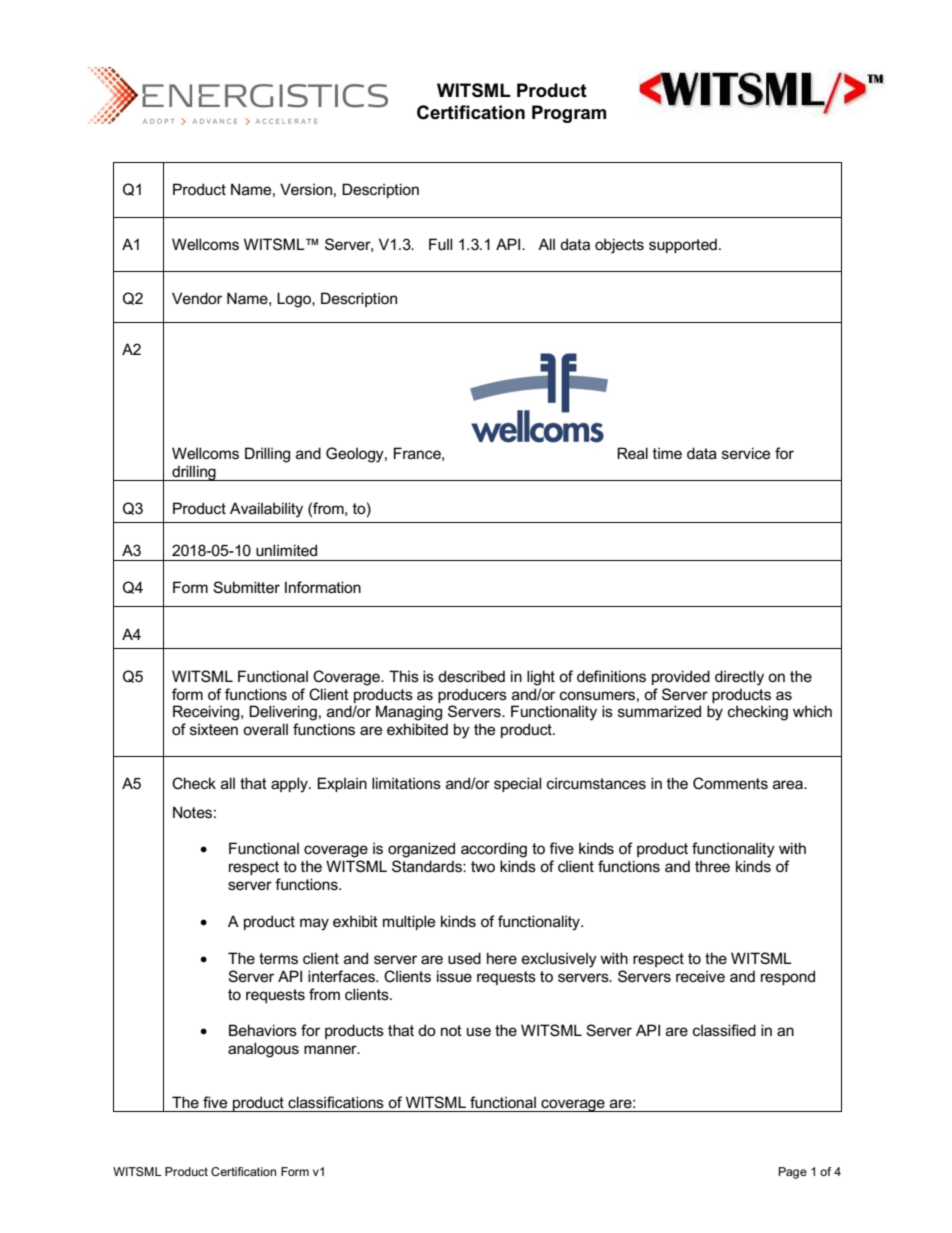 Image resolution: width=952 pixels, height=1233 pixels. Describe the element at coordinates (246, 587) in the screenshot. I see `Submitter` at that location.
